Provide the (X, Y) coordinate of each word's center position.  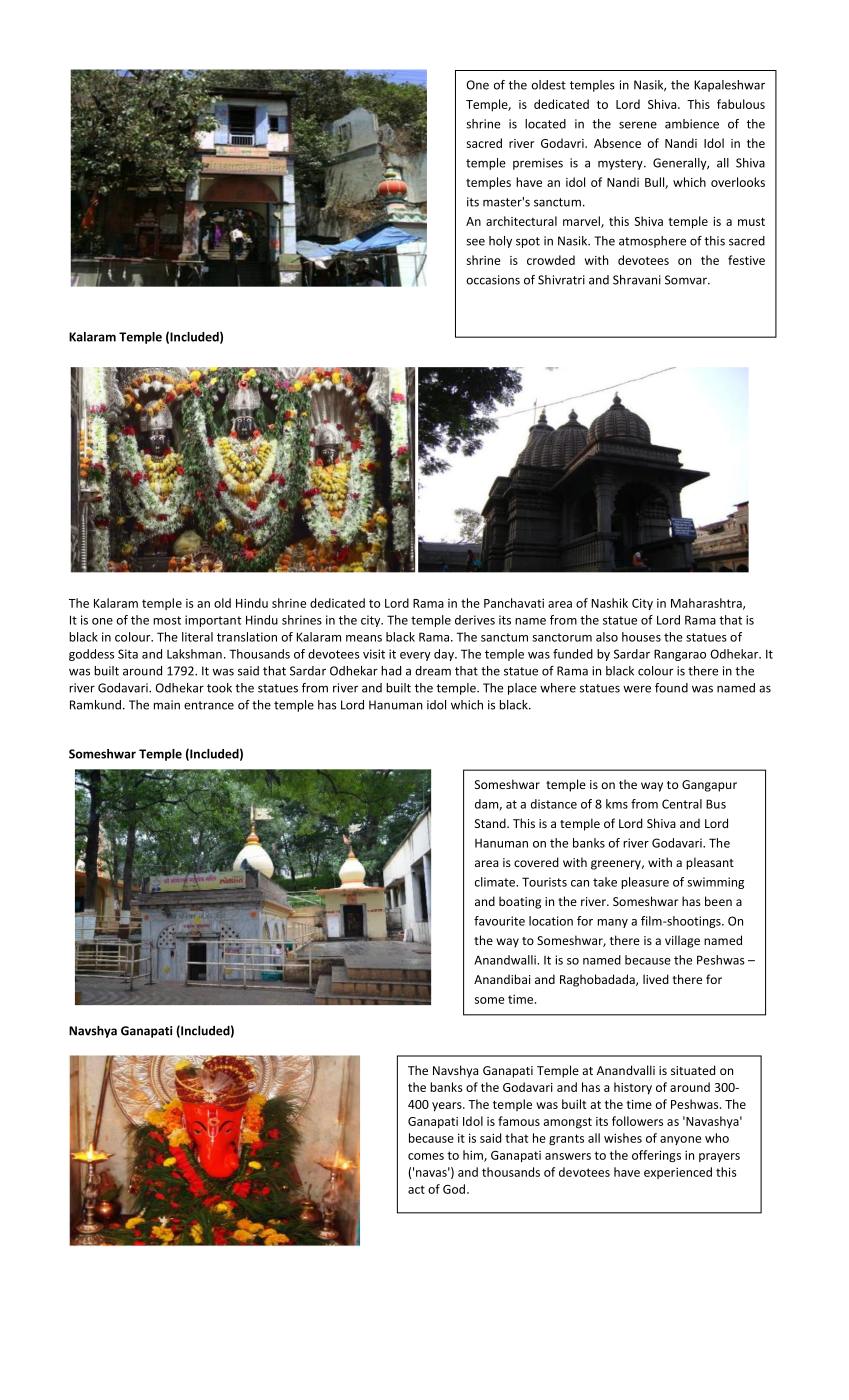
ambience (692, 124)
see (475, 242)
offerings (656, 1156)
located (545, 124)
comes (426, 1156)
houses (641, 637)
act (416, 1189)
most (167, 620)
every (415, 656)
